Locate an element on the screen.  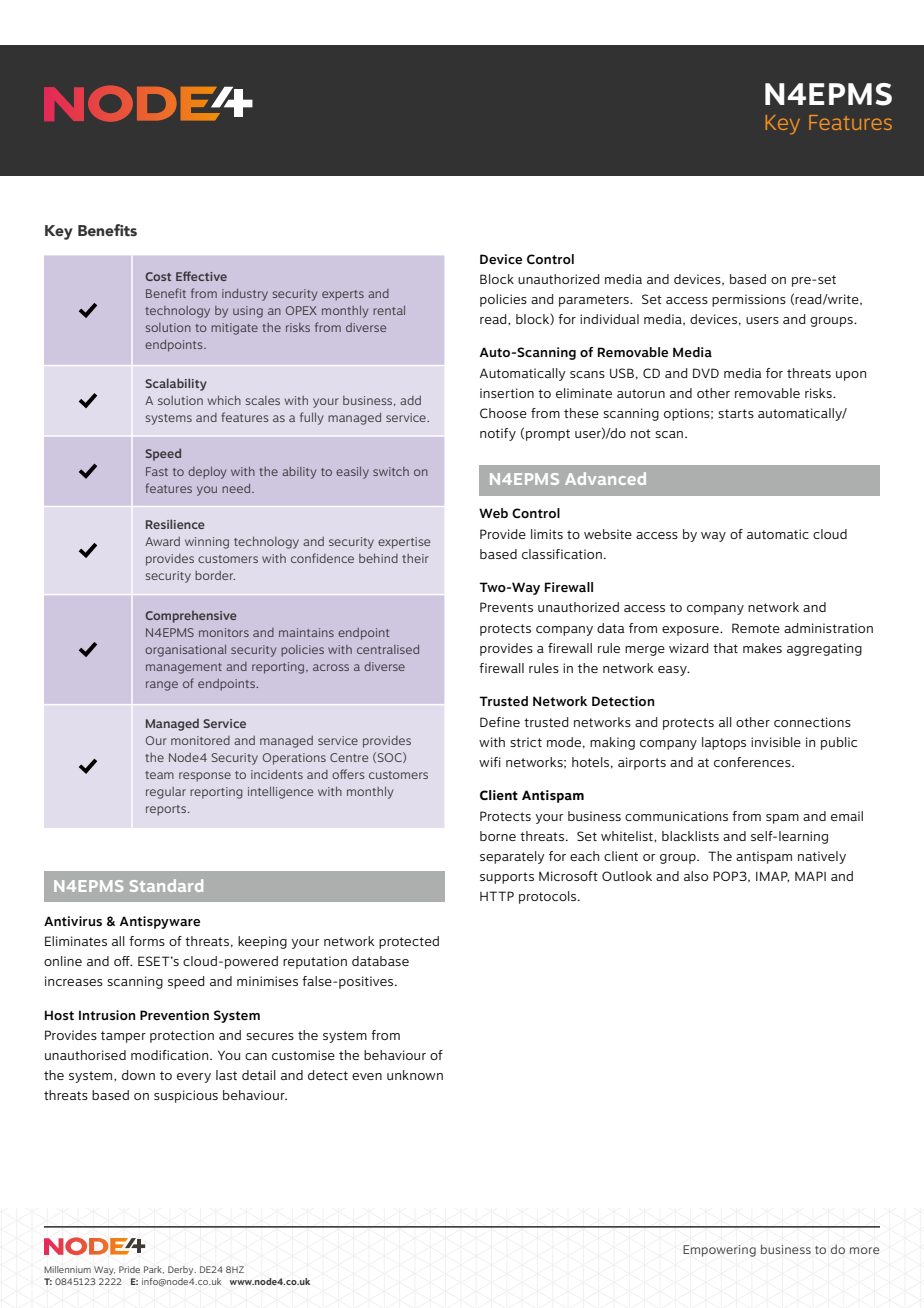
protected is located at coordinates (409, 942).
